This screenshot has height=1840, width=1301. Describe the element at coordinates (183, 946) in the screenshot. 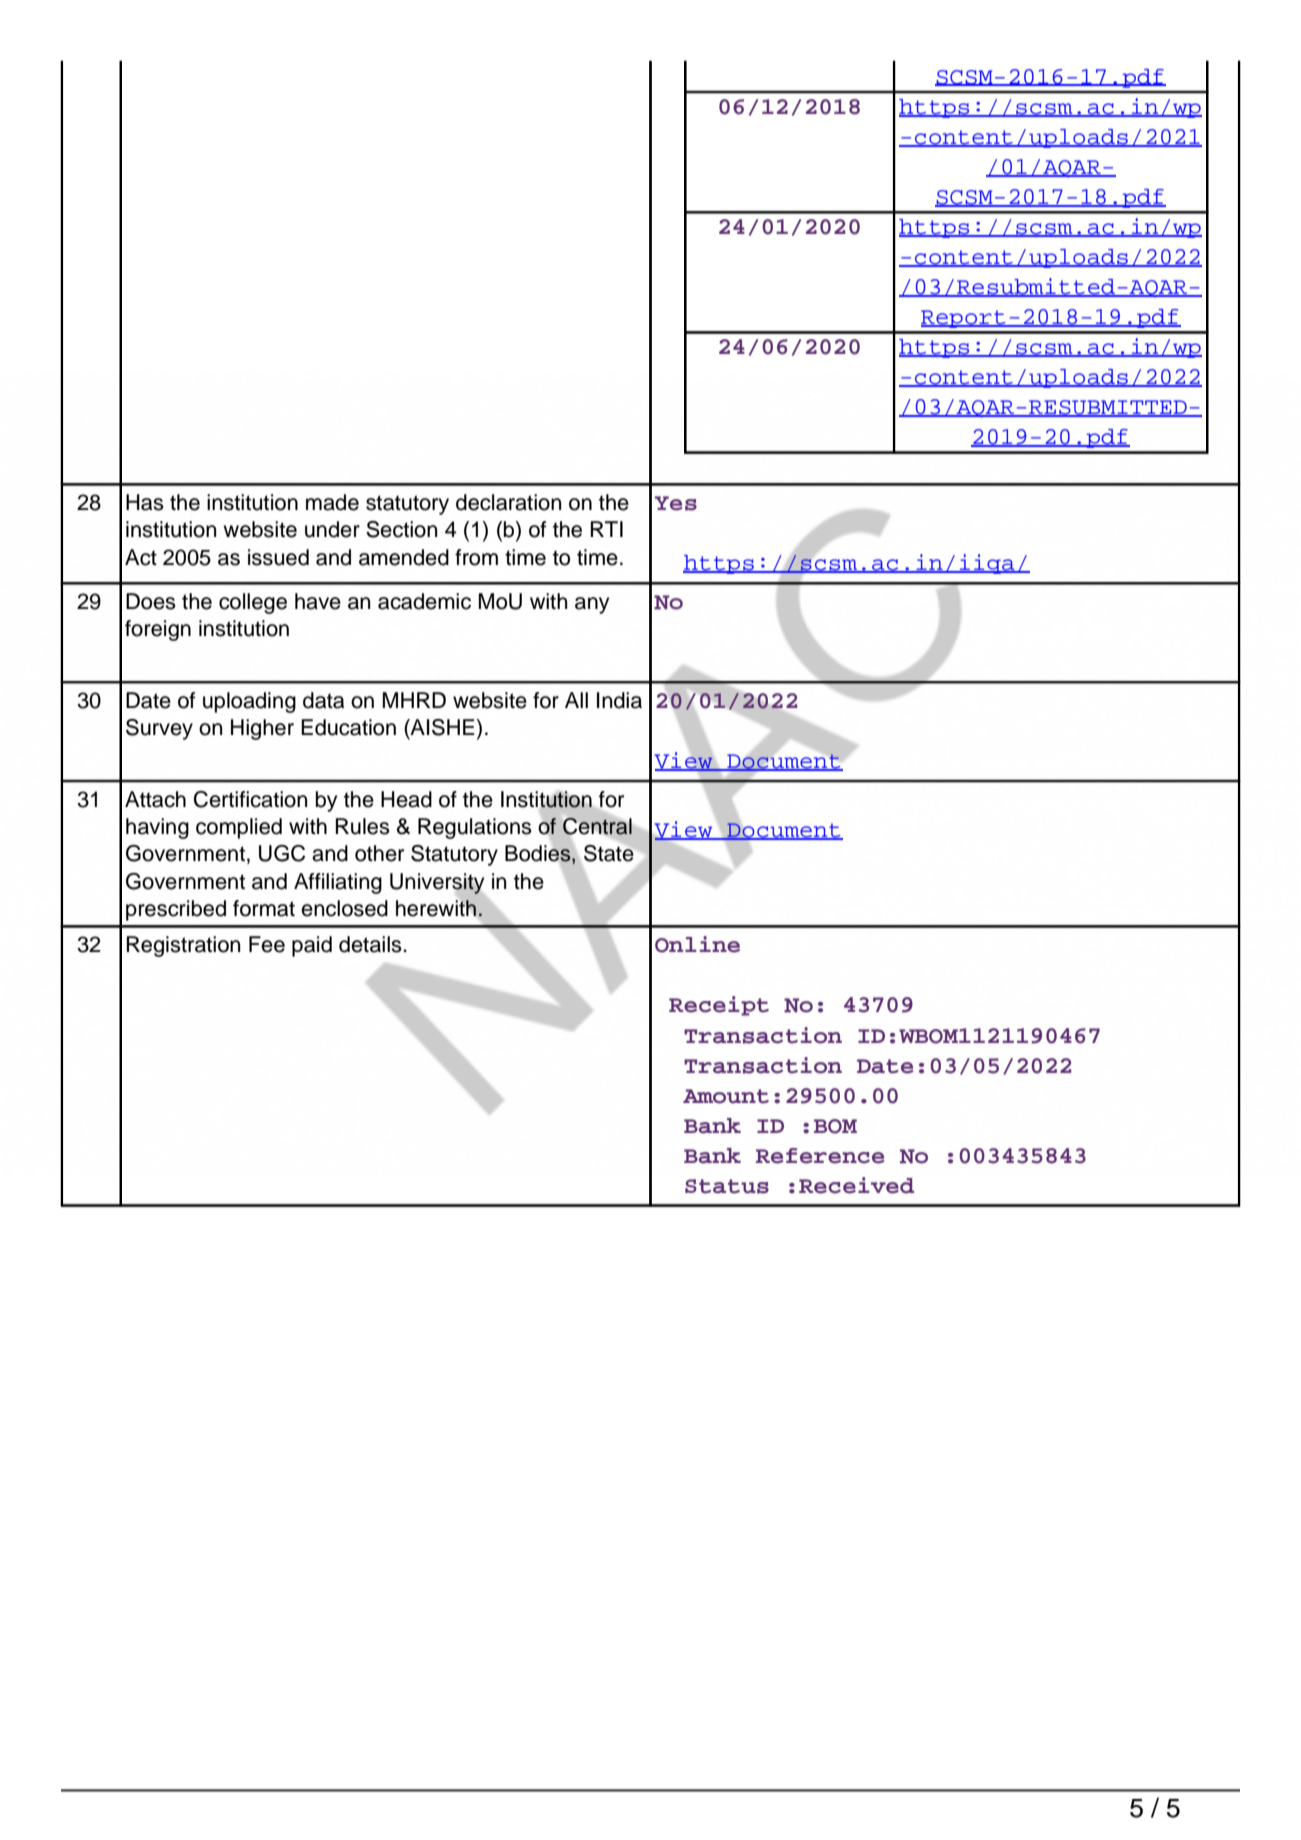

I see `Registration` at that location.
